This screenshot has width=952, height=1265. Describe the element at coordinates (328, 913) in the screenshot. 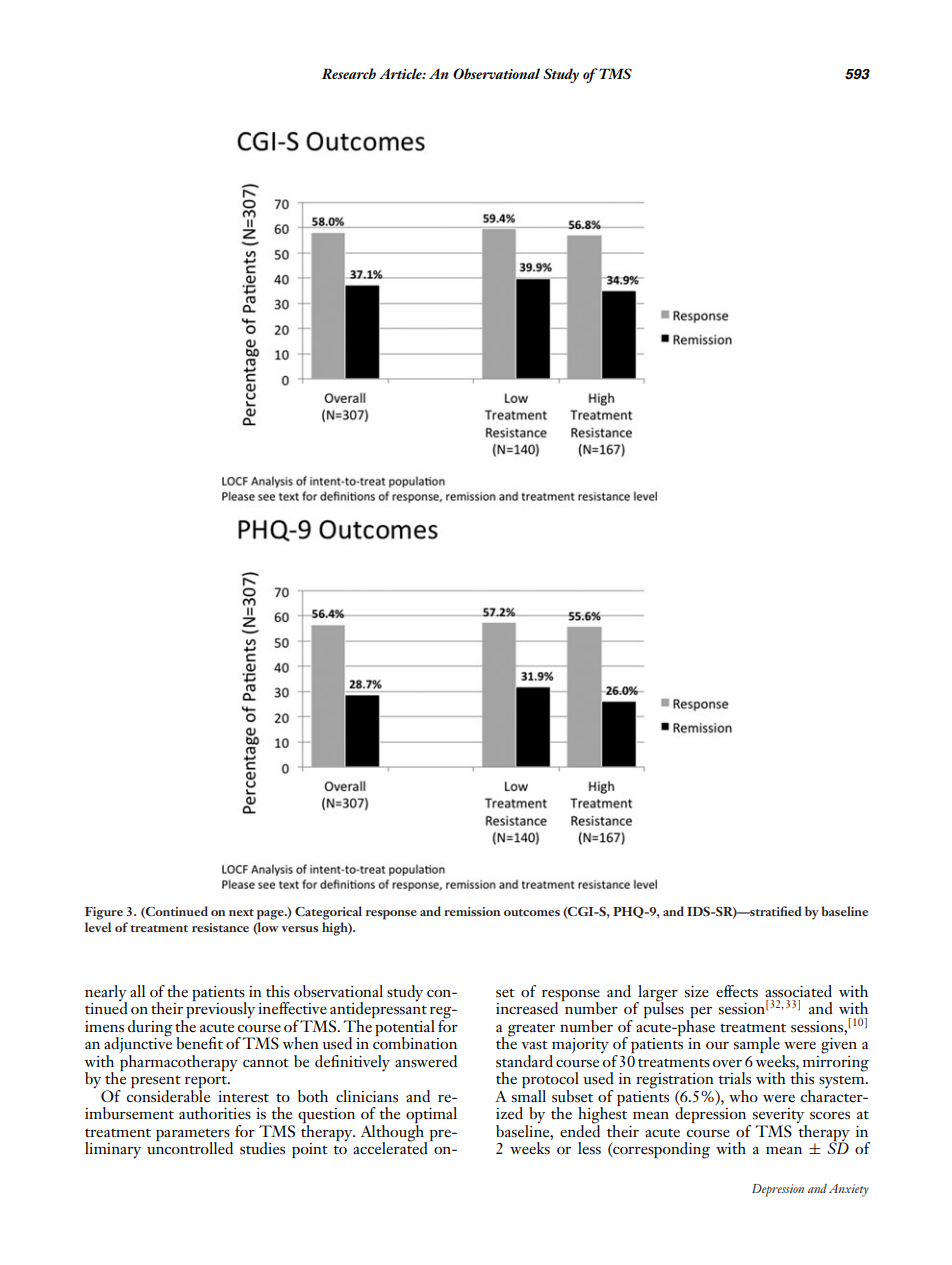

I see `Categorical` at that location.
